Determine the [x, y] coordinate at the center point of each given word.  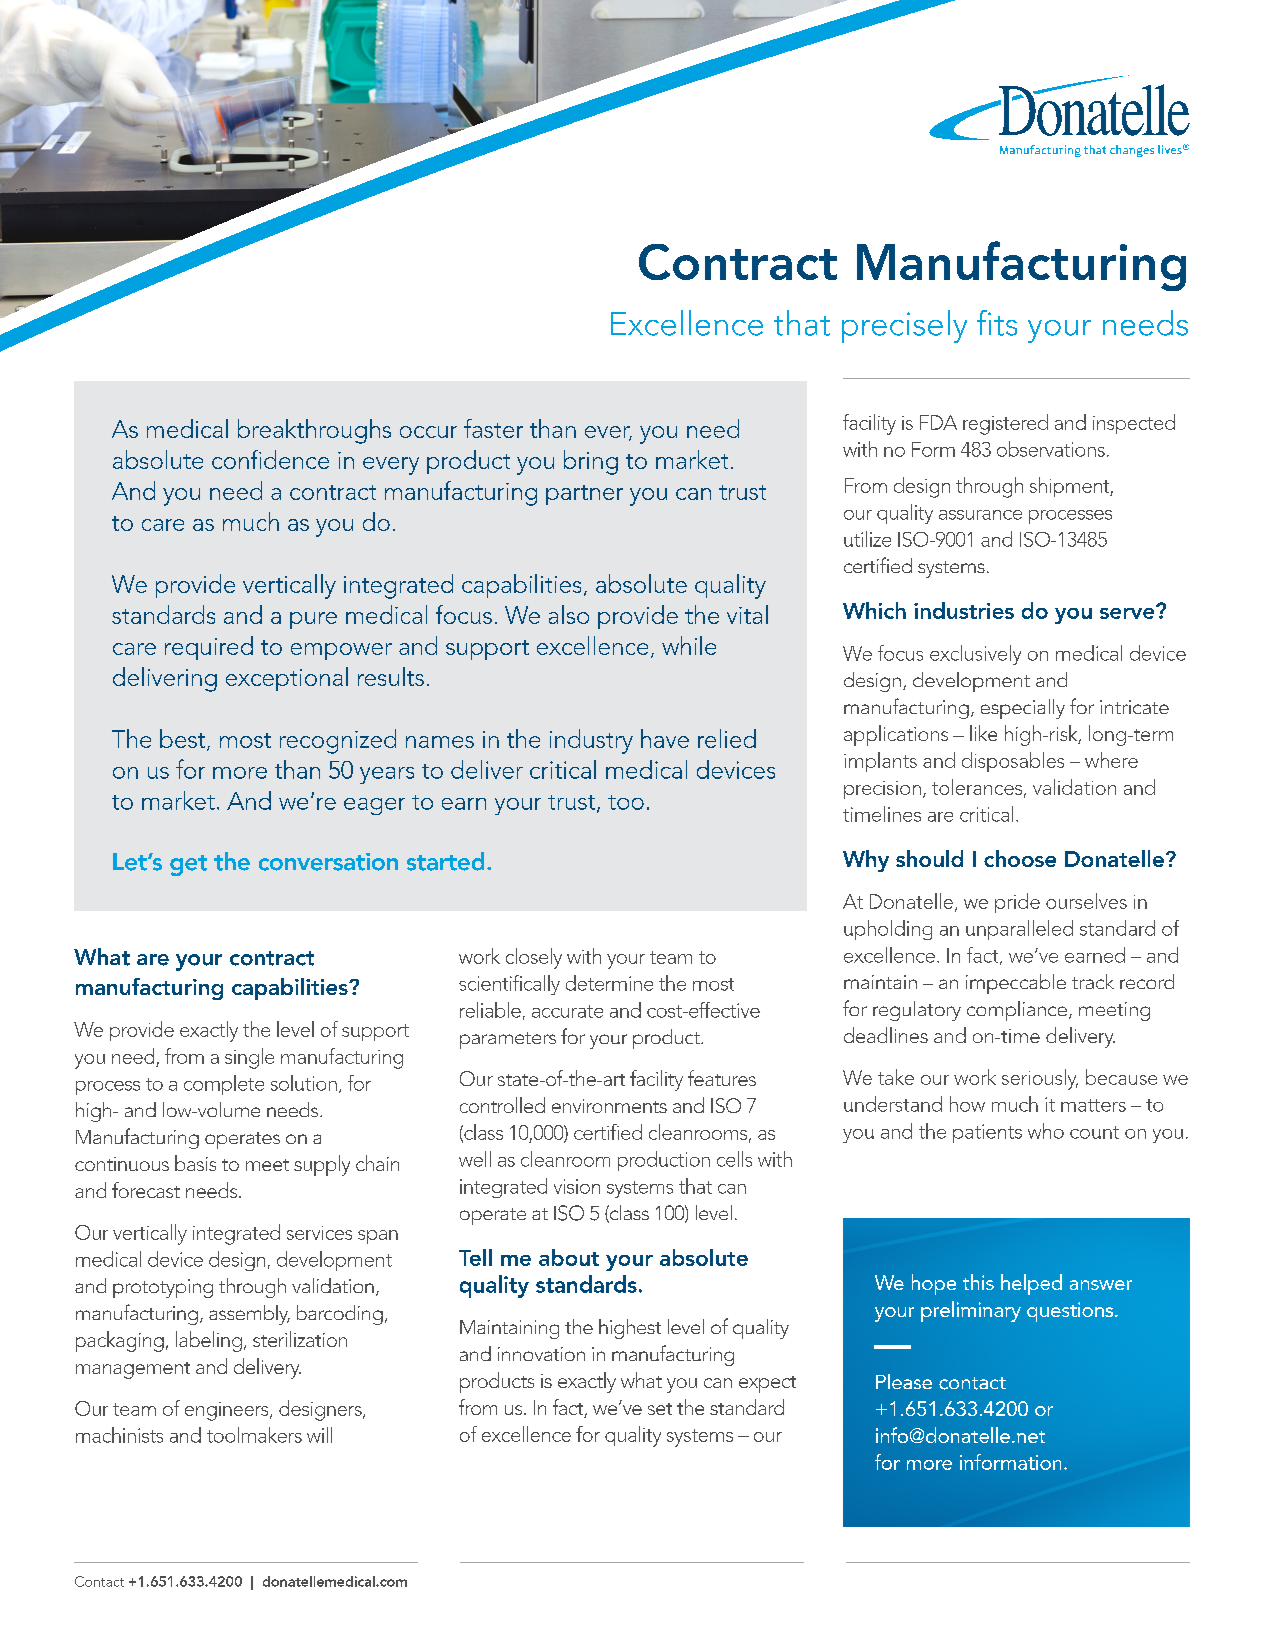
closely [534, 958]
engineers [228, 1411]
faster [493, 428]
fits [997, 323]
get [188, 865]
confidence [270, 459]
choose [1020, 858]
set [660, 1409]
